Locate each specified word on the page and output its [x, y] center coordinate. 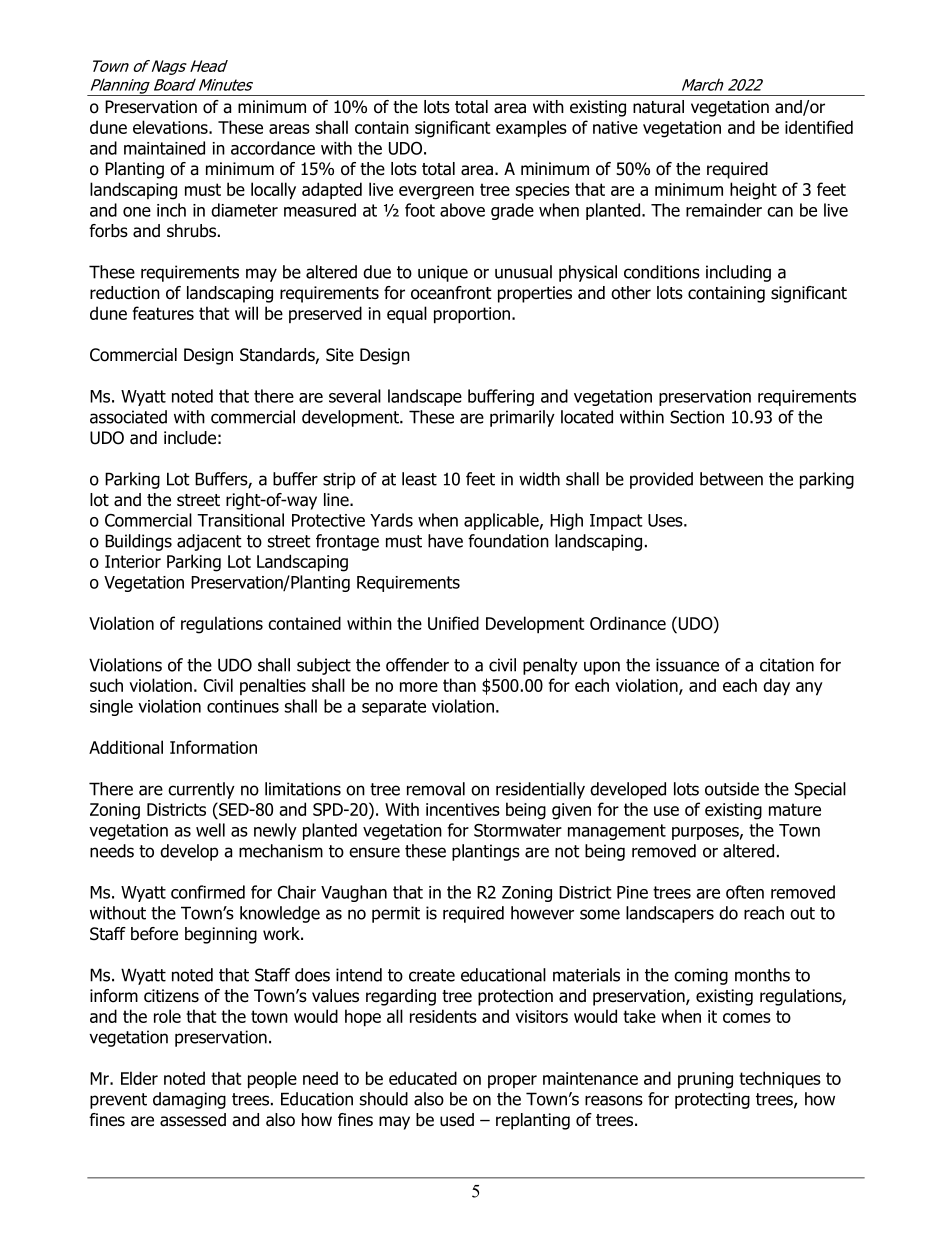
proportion [473, 315]
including [738, 273]
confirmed [208, 892]
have [445, 541]
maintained [164, 148]
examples [531, 129]
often [745, 892]
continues [243, 706]
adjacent [209, 542]
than [459, 685]
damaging [189, 1100]
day [776, 687]
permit [396, 914]
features [163, 313]
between [731, 479]
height [753, 191]
